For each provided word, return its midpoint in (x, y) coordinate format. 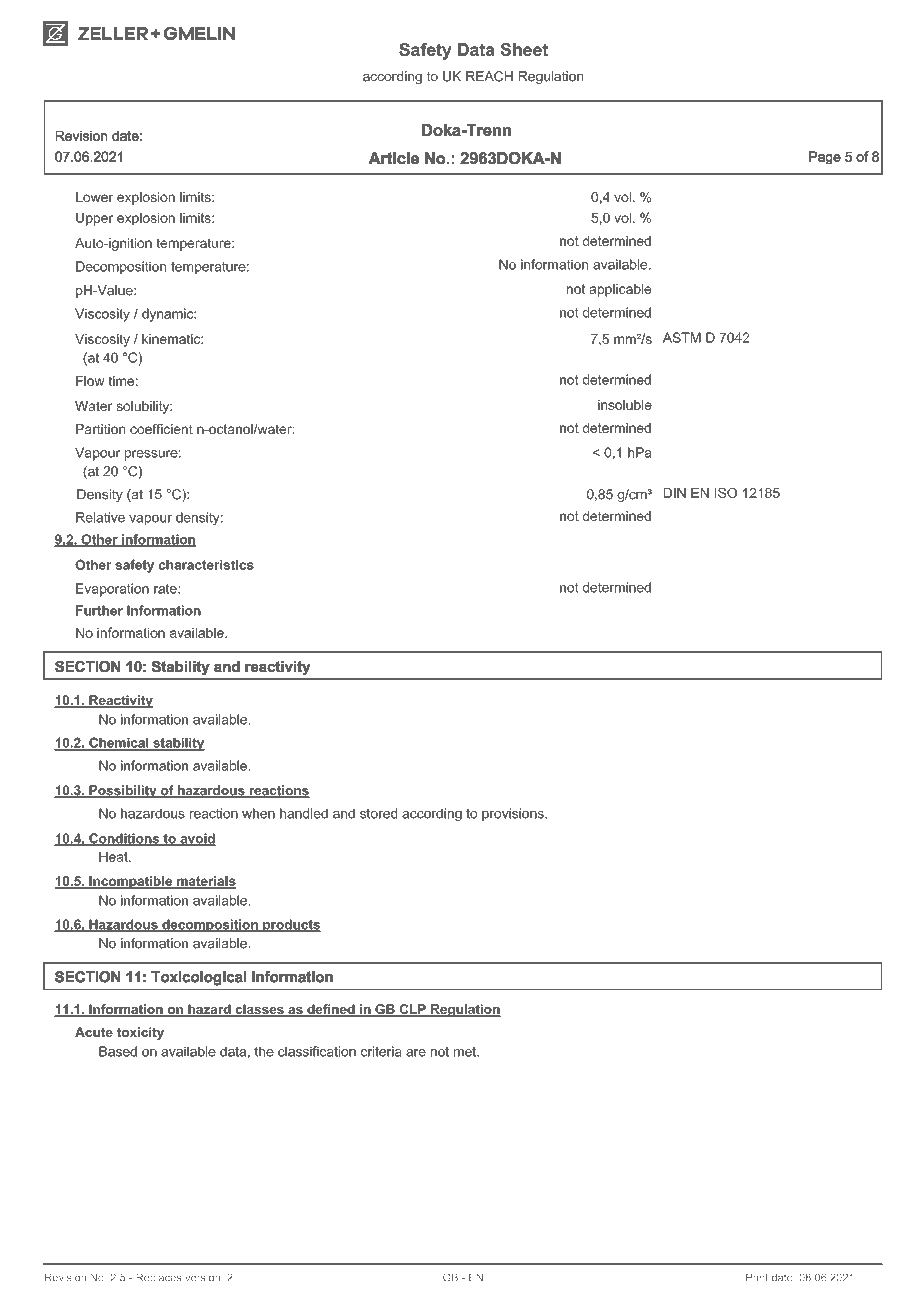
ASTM (682, 337)
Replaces (159, 1278)
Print (757, 1277)
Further (99, 610)
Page (824, 157)
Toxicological (198, 978)
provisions (514, 814)
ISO (726, 492)
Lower (94, 197)
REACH (489, 76)
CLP (412, 1010)
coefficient (161, 429)
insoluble (625, 405)
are (416, 1053)
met (466, 1052)
